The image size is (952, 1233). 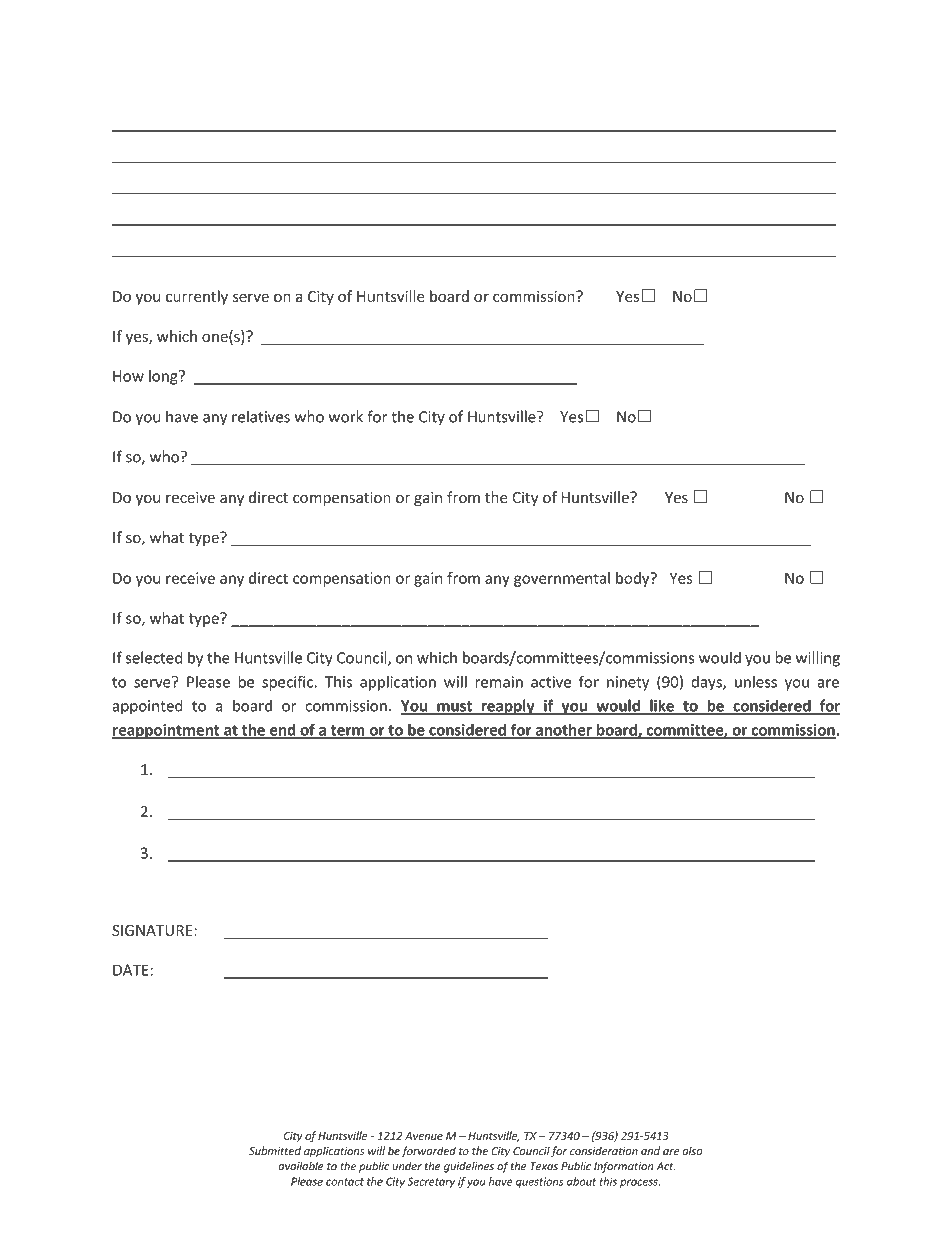 I want to click on body, so click(x=634, y=579).
